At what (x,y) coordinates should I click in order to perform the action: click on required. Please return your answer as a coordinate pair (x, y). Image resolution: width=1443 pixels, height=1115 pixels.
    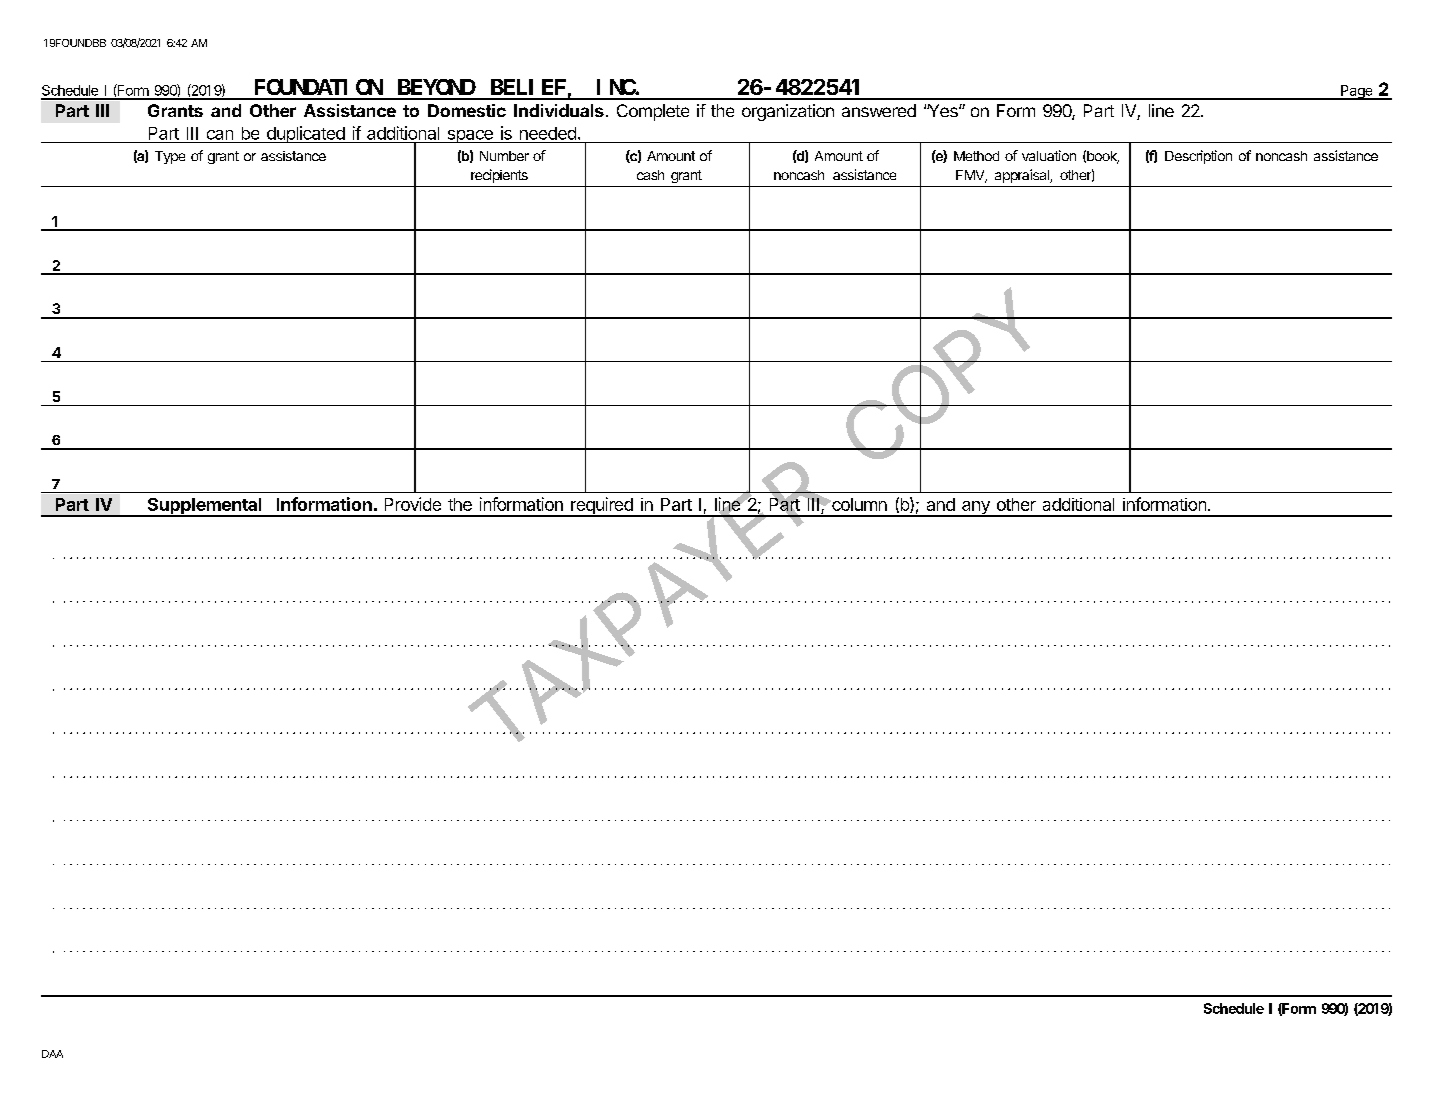
    Looking at the image, I should click on (602, 507).
